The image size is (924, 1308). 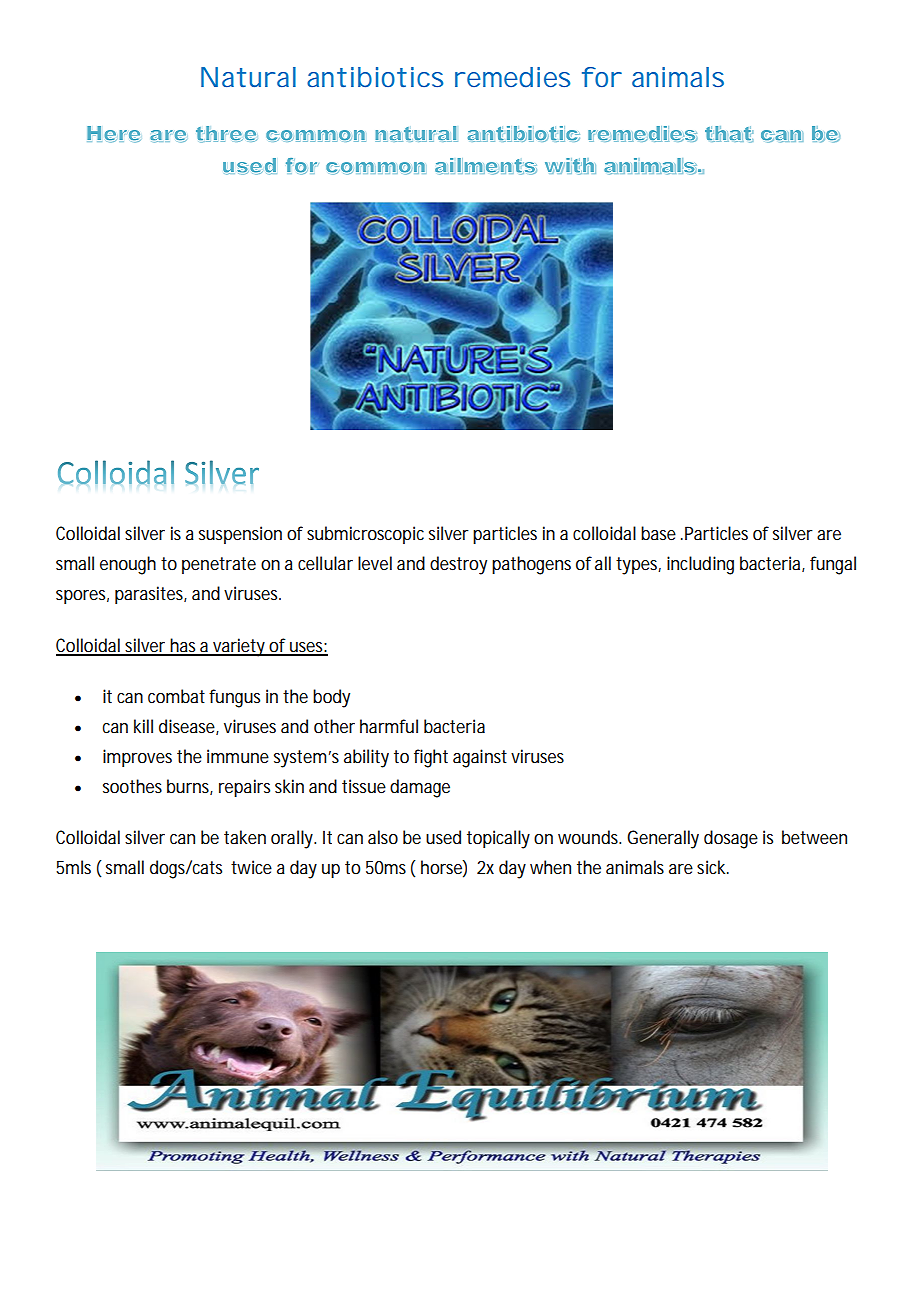 I want to click on including, so click(x=700, y=565).
